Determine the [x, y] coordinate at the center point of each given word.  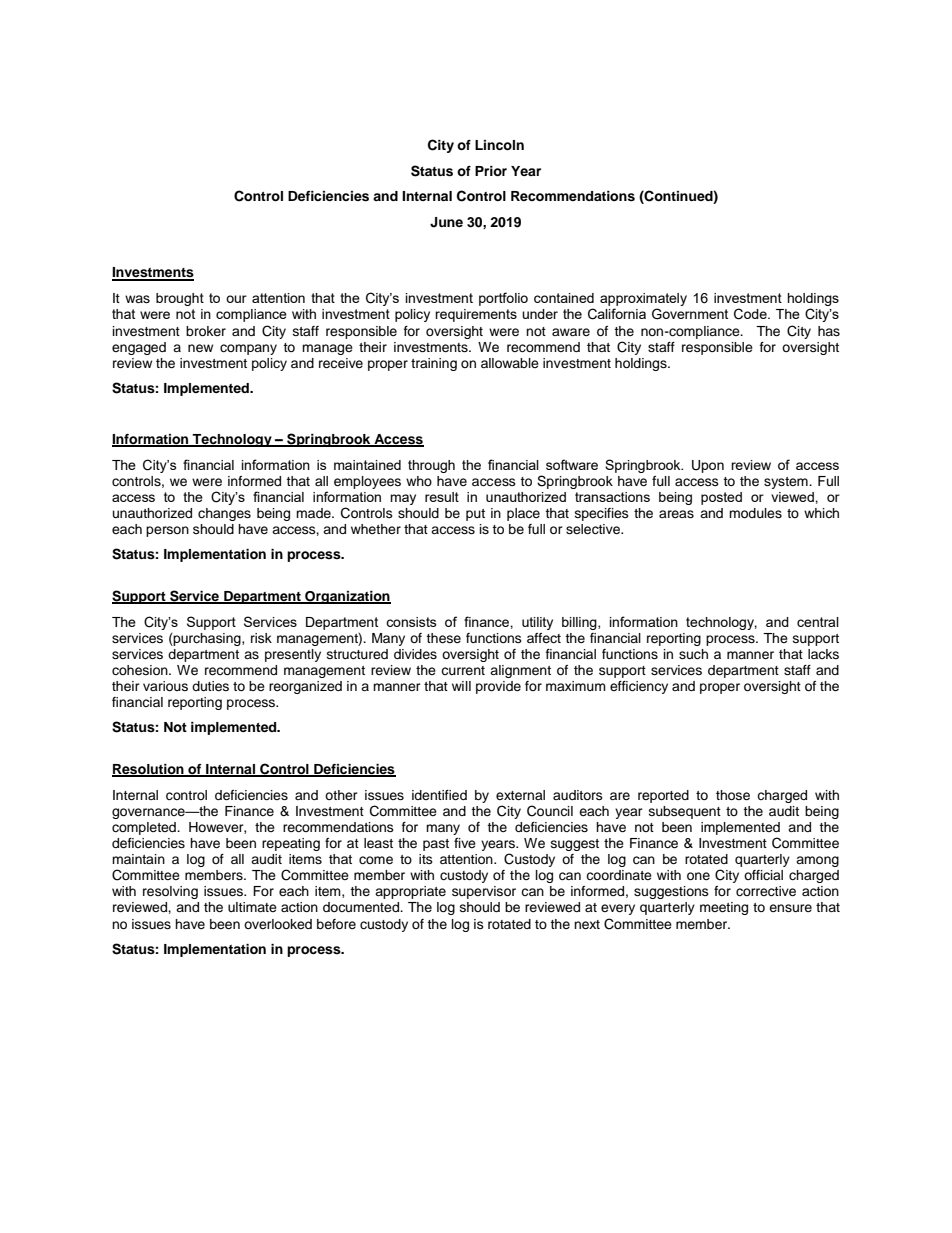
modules [755, 513]
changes [224, 514]
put [475, 515]
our [236, 299]
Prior [491, 171]
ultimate [252, 907]
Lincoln [499, 145]
